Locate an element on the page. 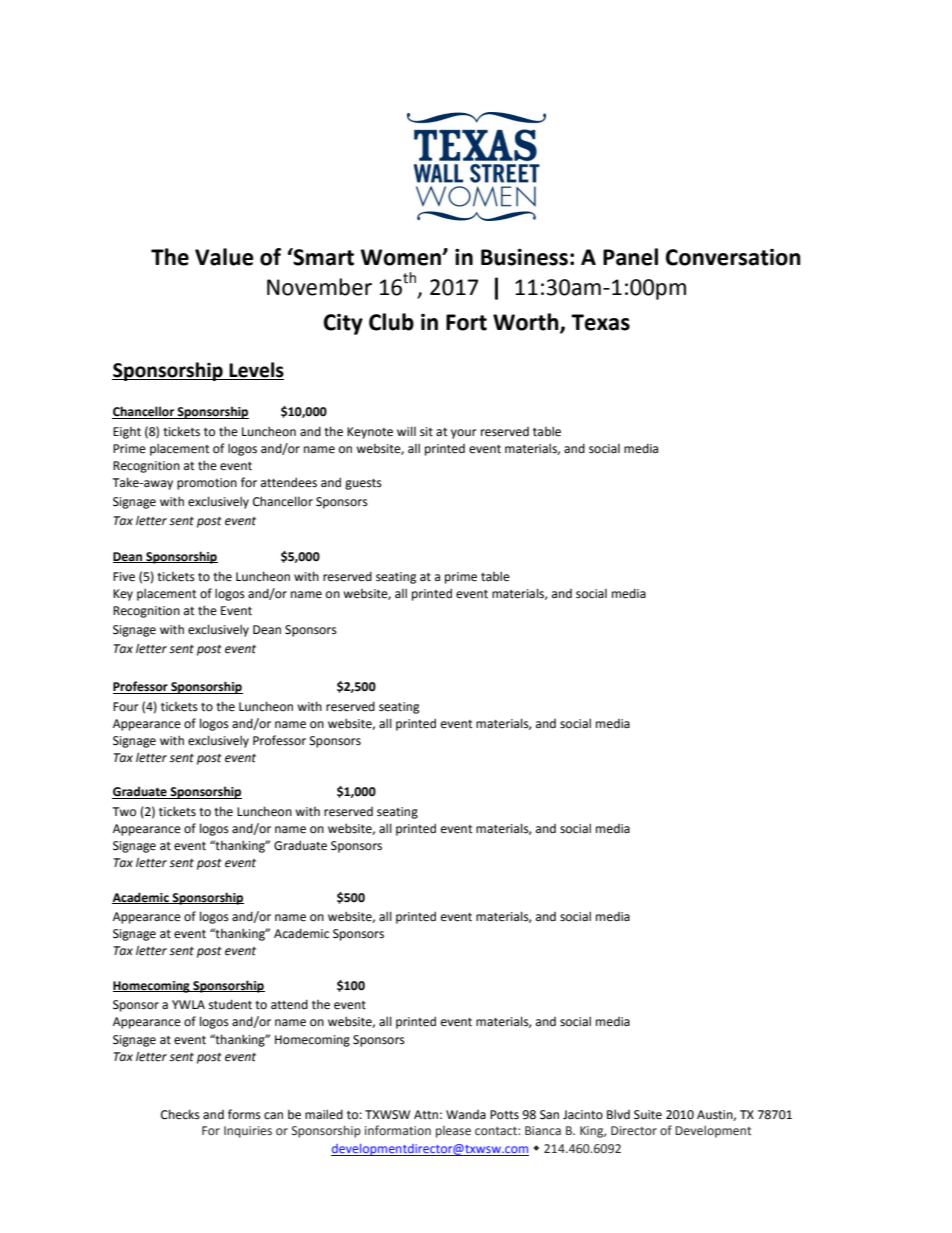 The width and height of the document is (952, 1233). Attn is located at coordinates (426, 1115).
